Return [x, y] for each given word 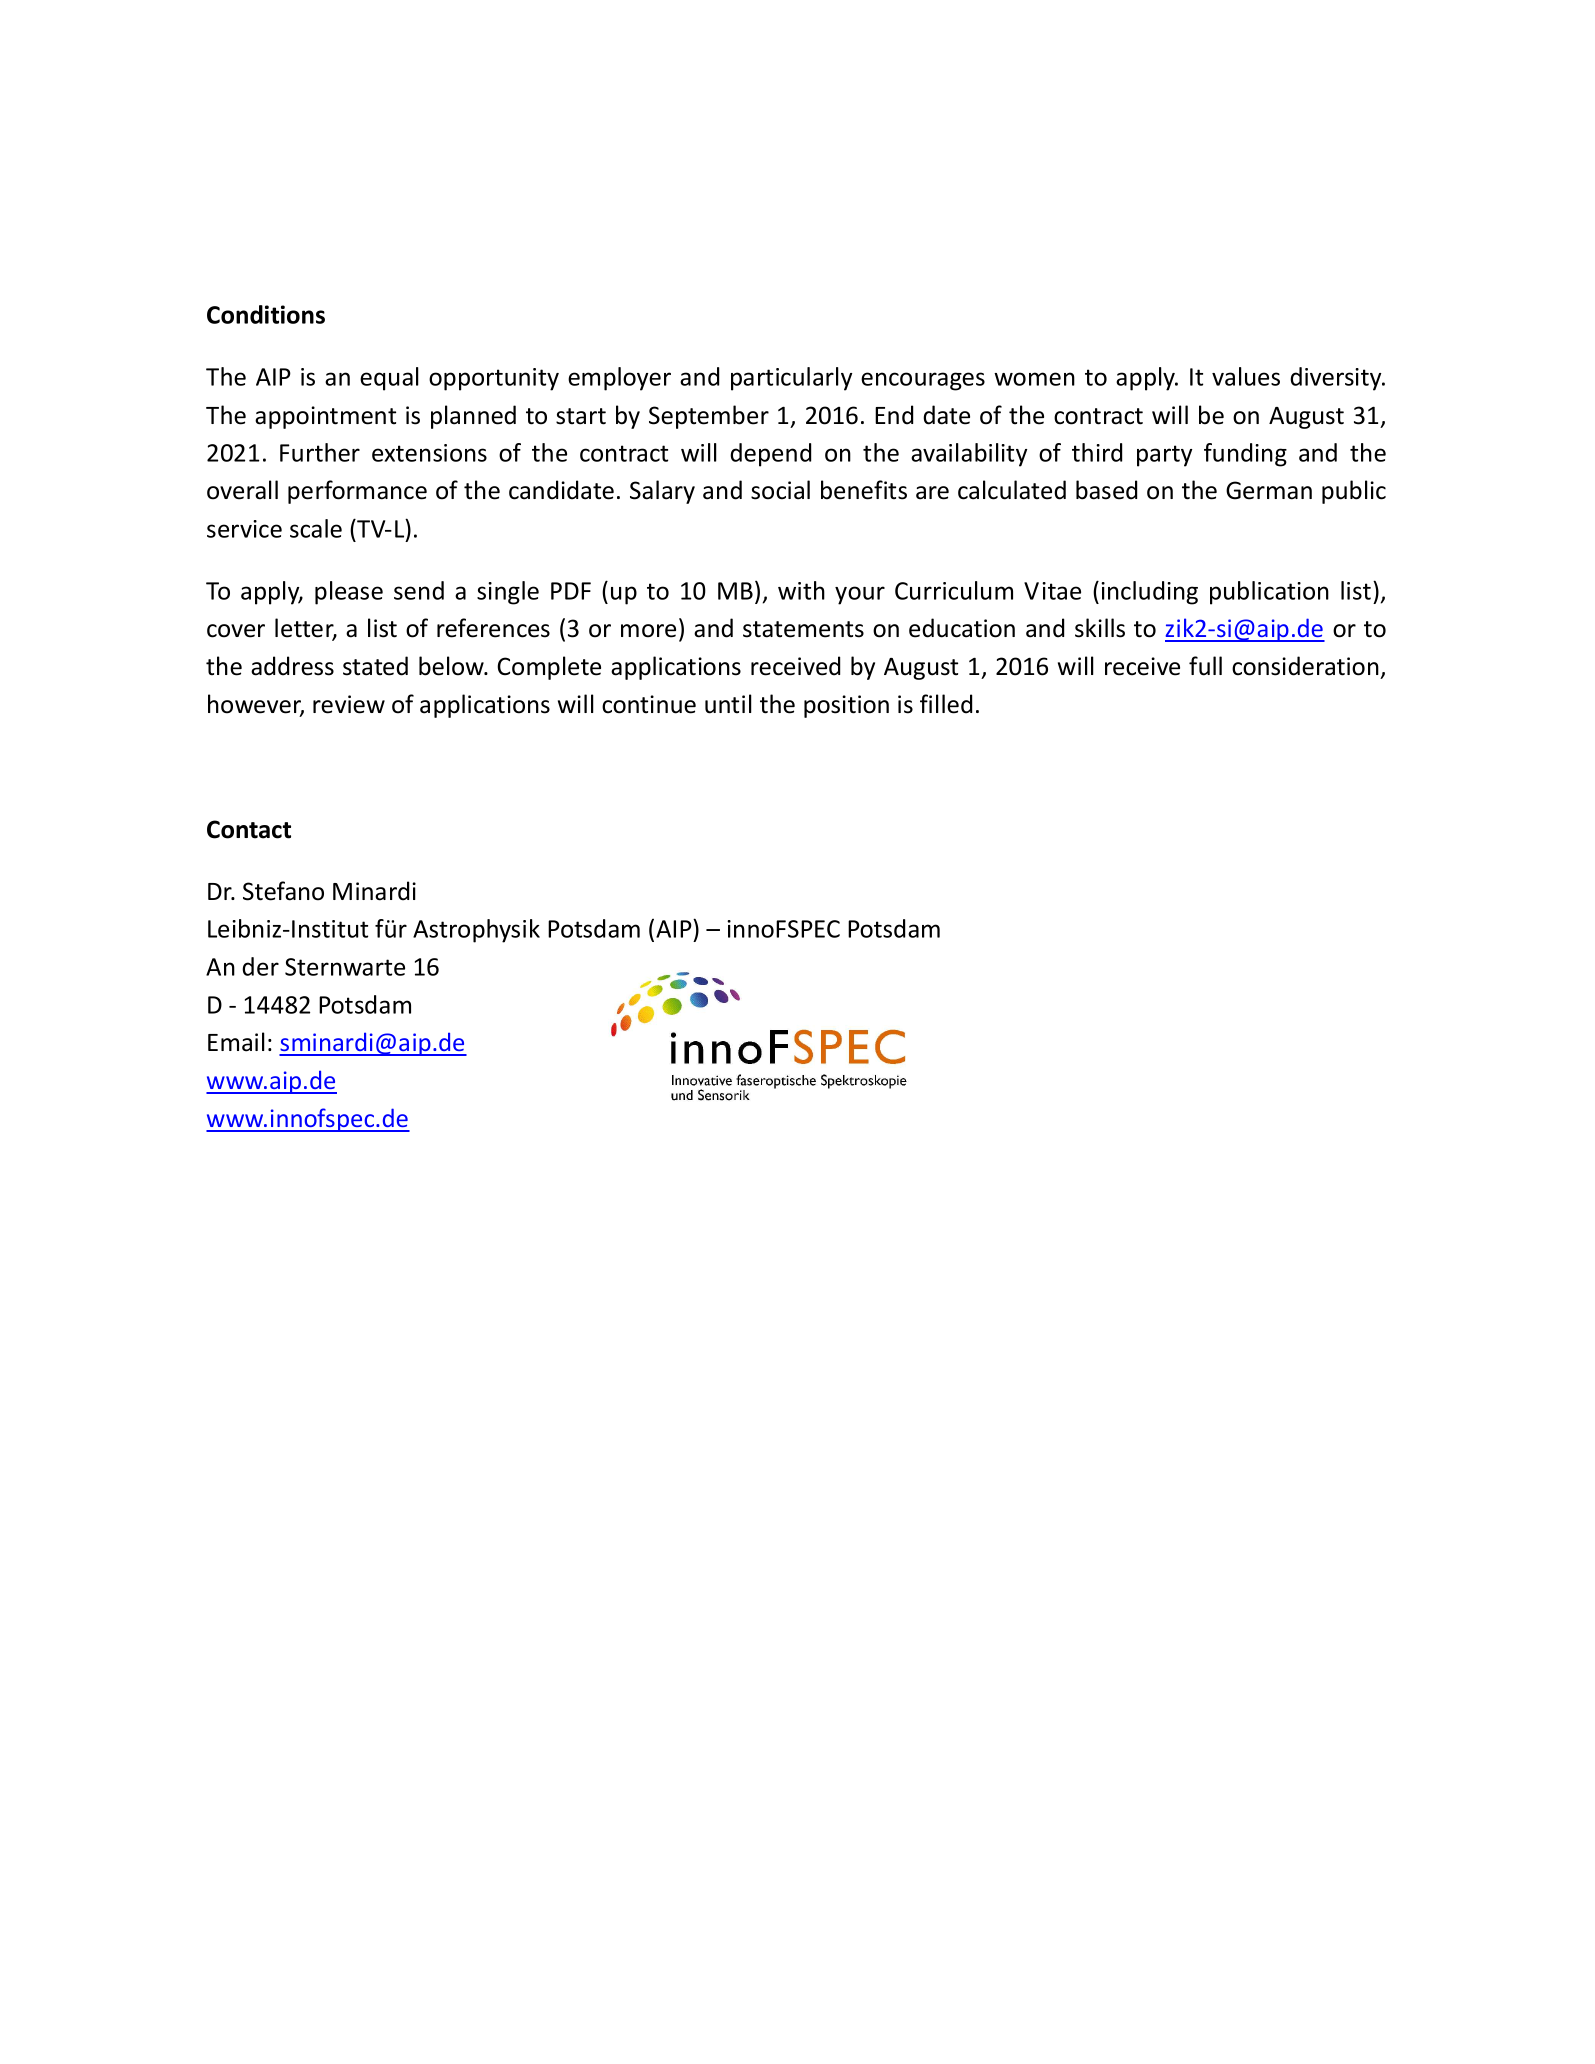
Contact [249, 829]
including [1149, 593]
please [349, 593]
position [846, 706]
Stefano [283, 891]
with [801, 590]
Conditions [266, 314]
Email [236, 1042]
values [1246, 376]
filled [946, 704]
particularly [791, 379]
